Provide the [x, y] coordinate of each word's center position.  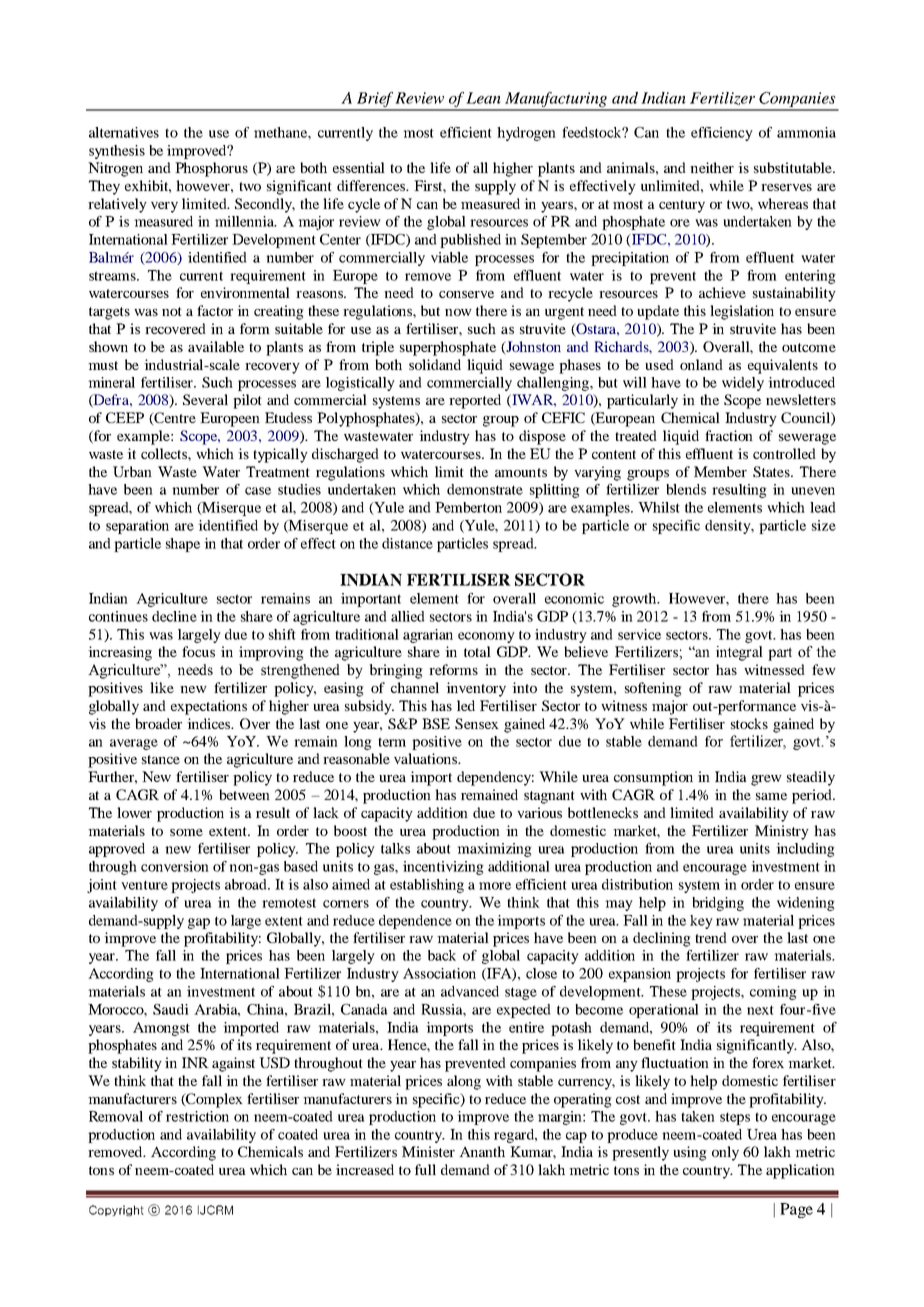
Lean [483, 98]
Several [205, 399]
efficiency [722, 134]
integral [739, 653]
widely [743, 384]
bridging [718, 904]
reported [475, 401]
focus [198, 651]
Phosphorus [211, 169]
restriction [197, 1116]
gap [199, 923]
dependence [415, 922]
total [477, 651]
